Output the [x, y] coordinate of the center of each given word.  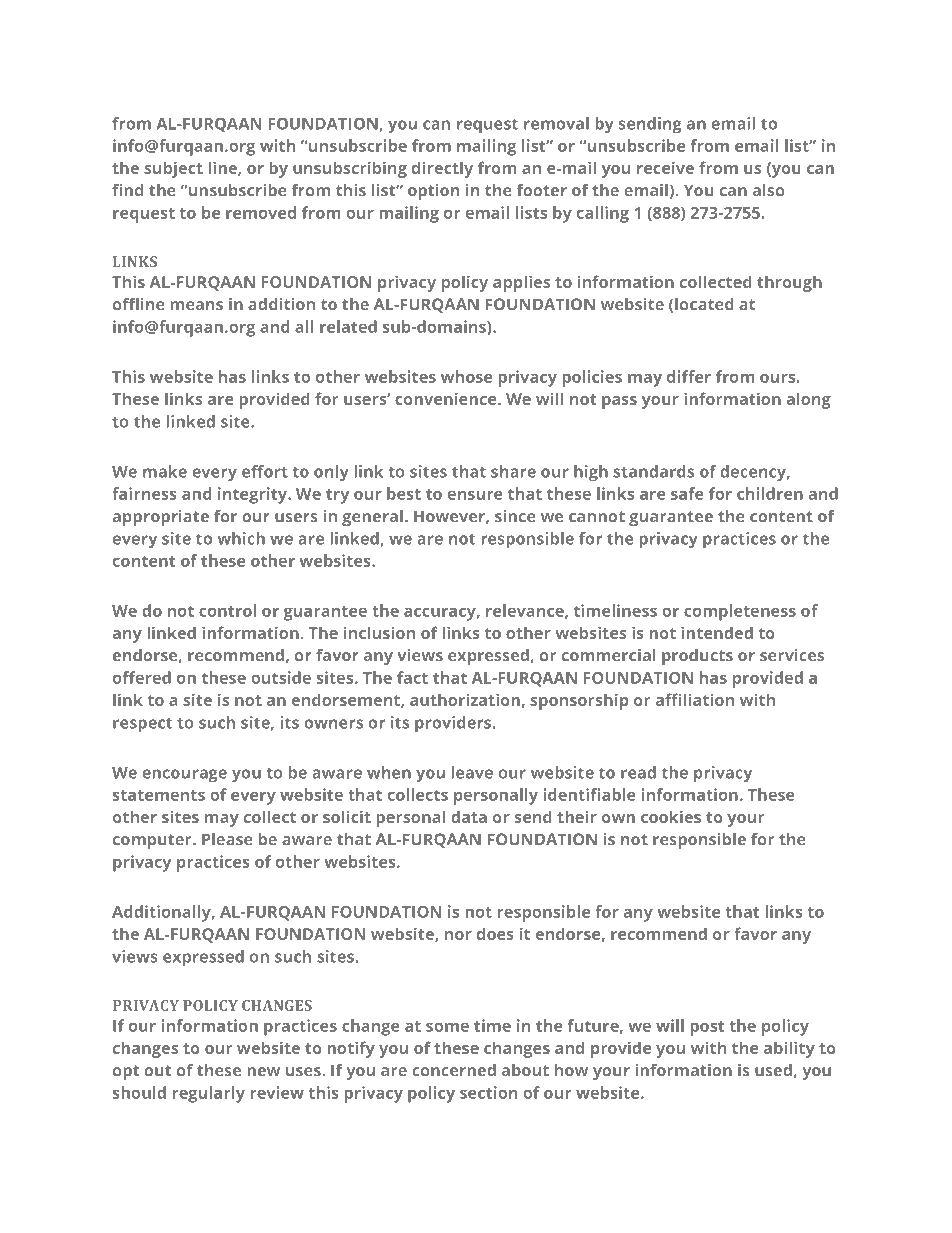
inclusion [379, 632]
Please [227, 839]
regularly [208, 1094]
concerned [454, 1070]
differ [689, 376]
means [196, 306]
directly [442, 169]
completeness [740, 612]
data [469, 816]
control [227, 610]
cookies [671, 816]
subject [173, 169]
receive [665, 167]
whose [466, 376]
